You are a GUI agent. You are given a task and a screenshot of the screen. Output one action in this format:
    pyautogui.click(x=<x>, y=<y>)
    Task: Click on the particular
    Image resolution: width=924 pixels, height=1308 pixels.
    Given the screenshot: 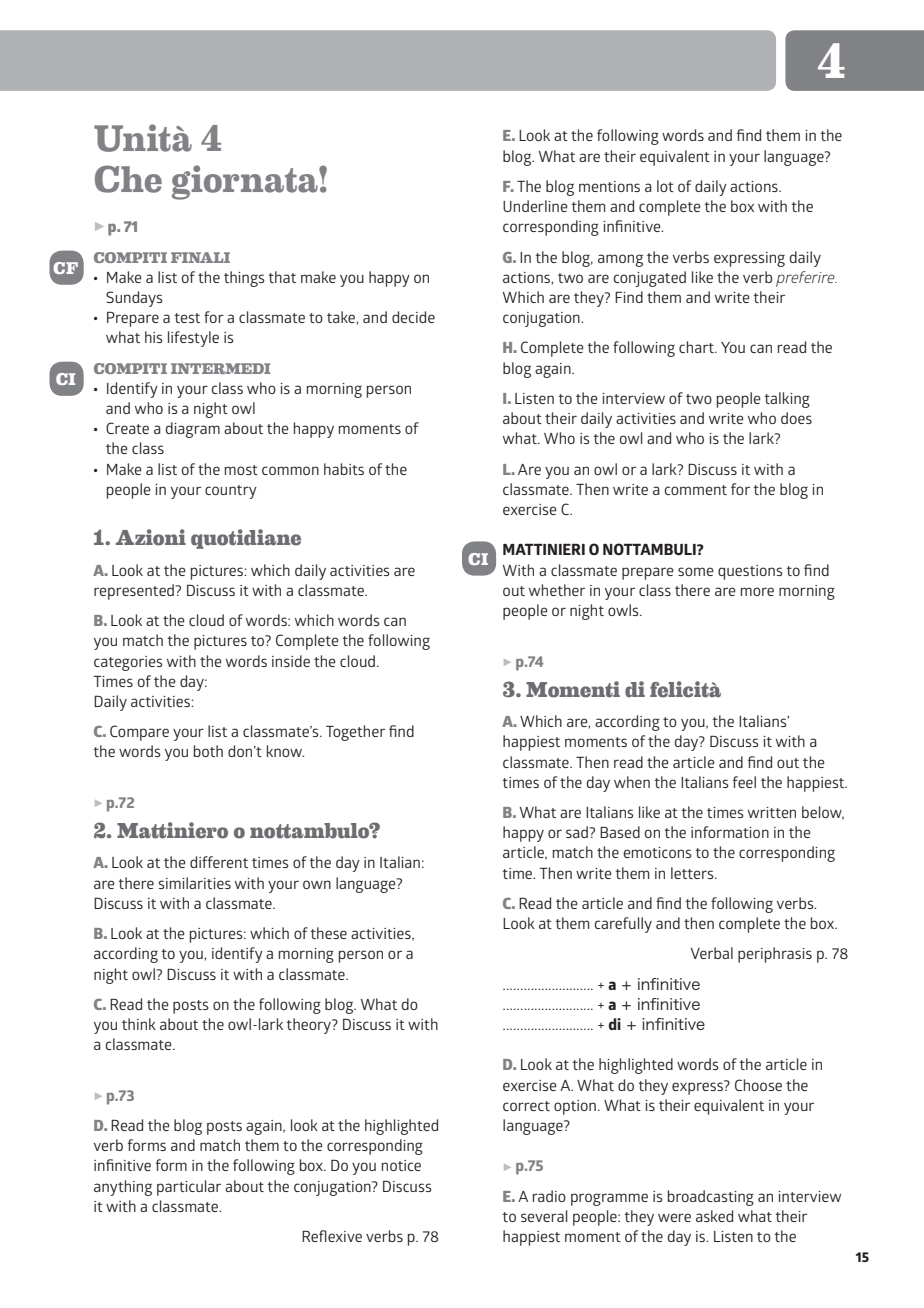 What is the action you would take?
    pyautogui.click(x=189, y=1188)
